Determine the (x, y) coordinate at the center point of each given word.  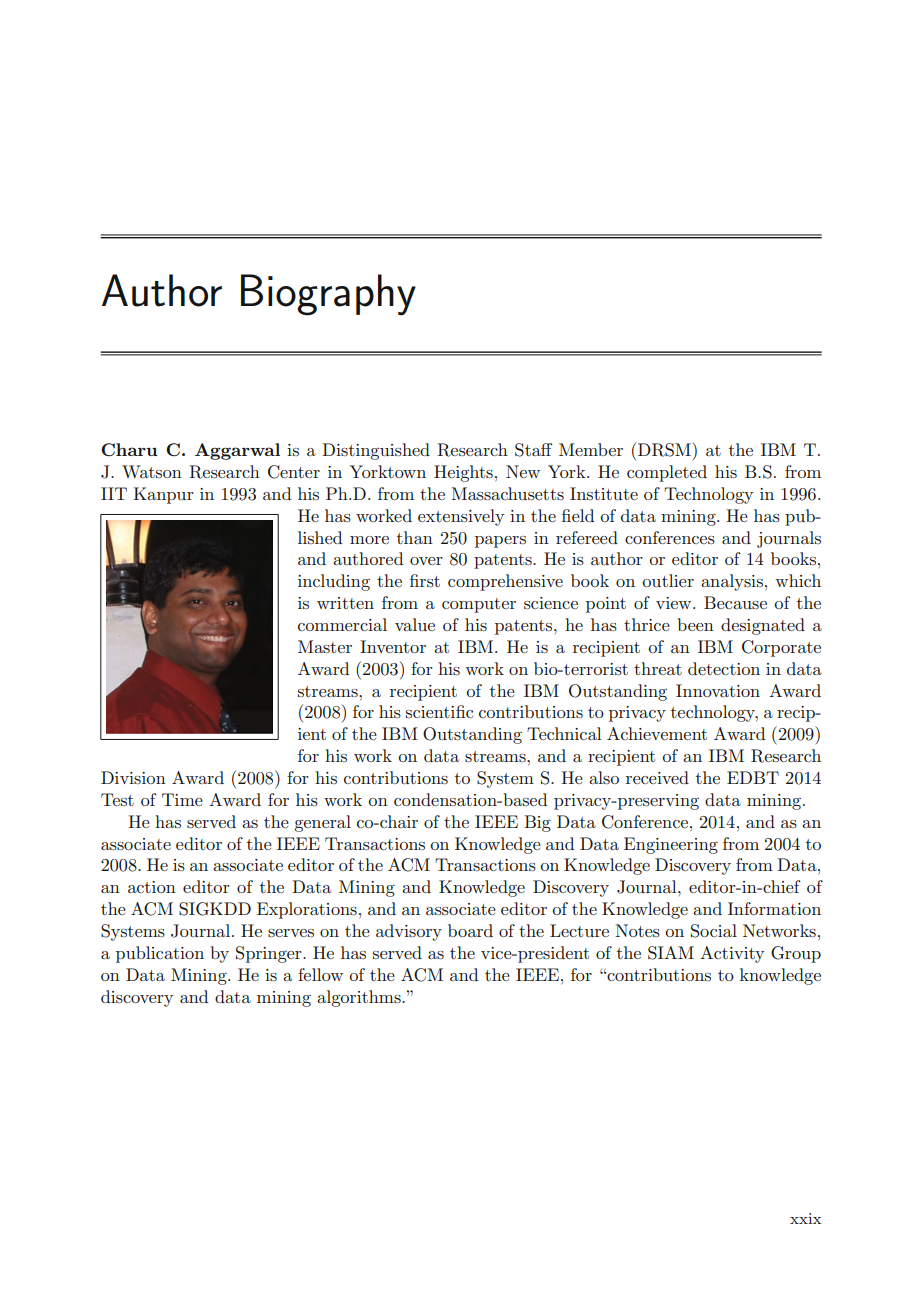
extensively (461, 517)
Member (591, 449)
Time (182, 799)
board (470, 930)
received (657, 777)
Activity (732, 954)
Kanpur (163, 495)
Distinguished (376, 451)
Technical (564, 733)
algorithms (360, 998)
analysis (732, 582)
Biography (328, 295)
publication (160, 954)
